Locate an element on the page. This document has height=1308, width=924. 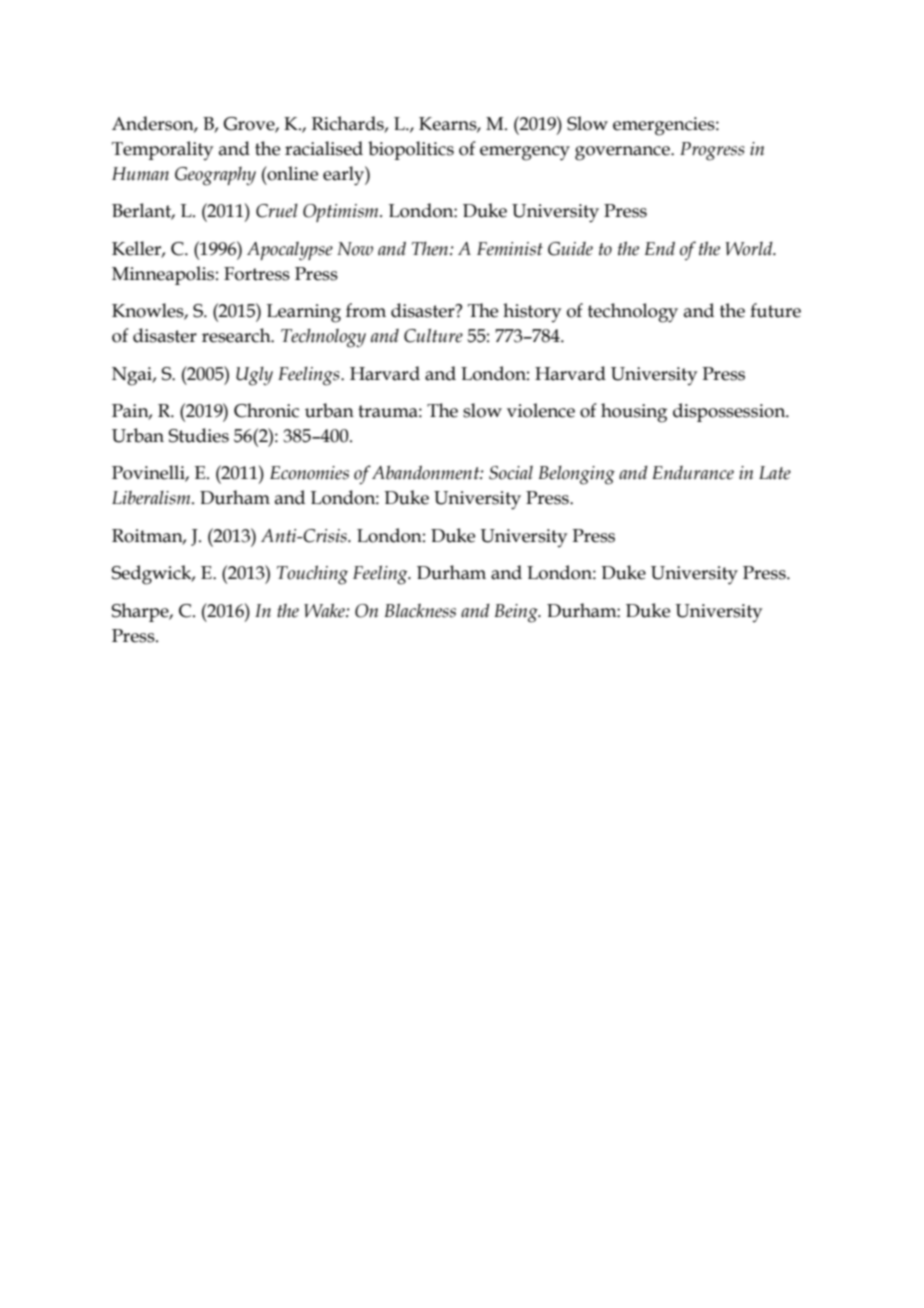
Geography is located at coordinates (215, 176).
